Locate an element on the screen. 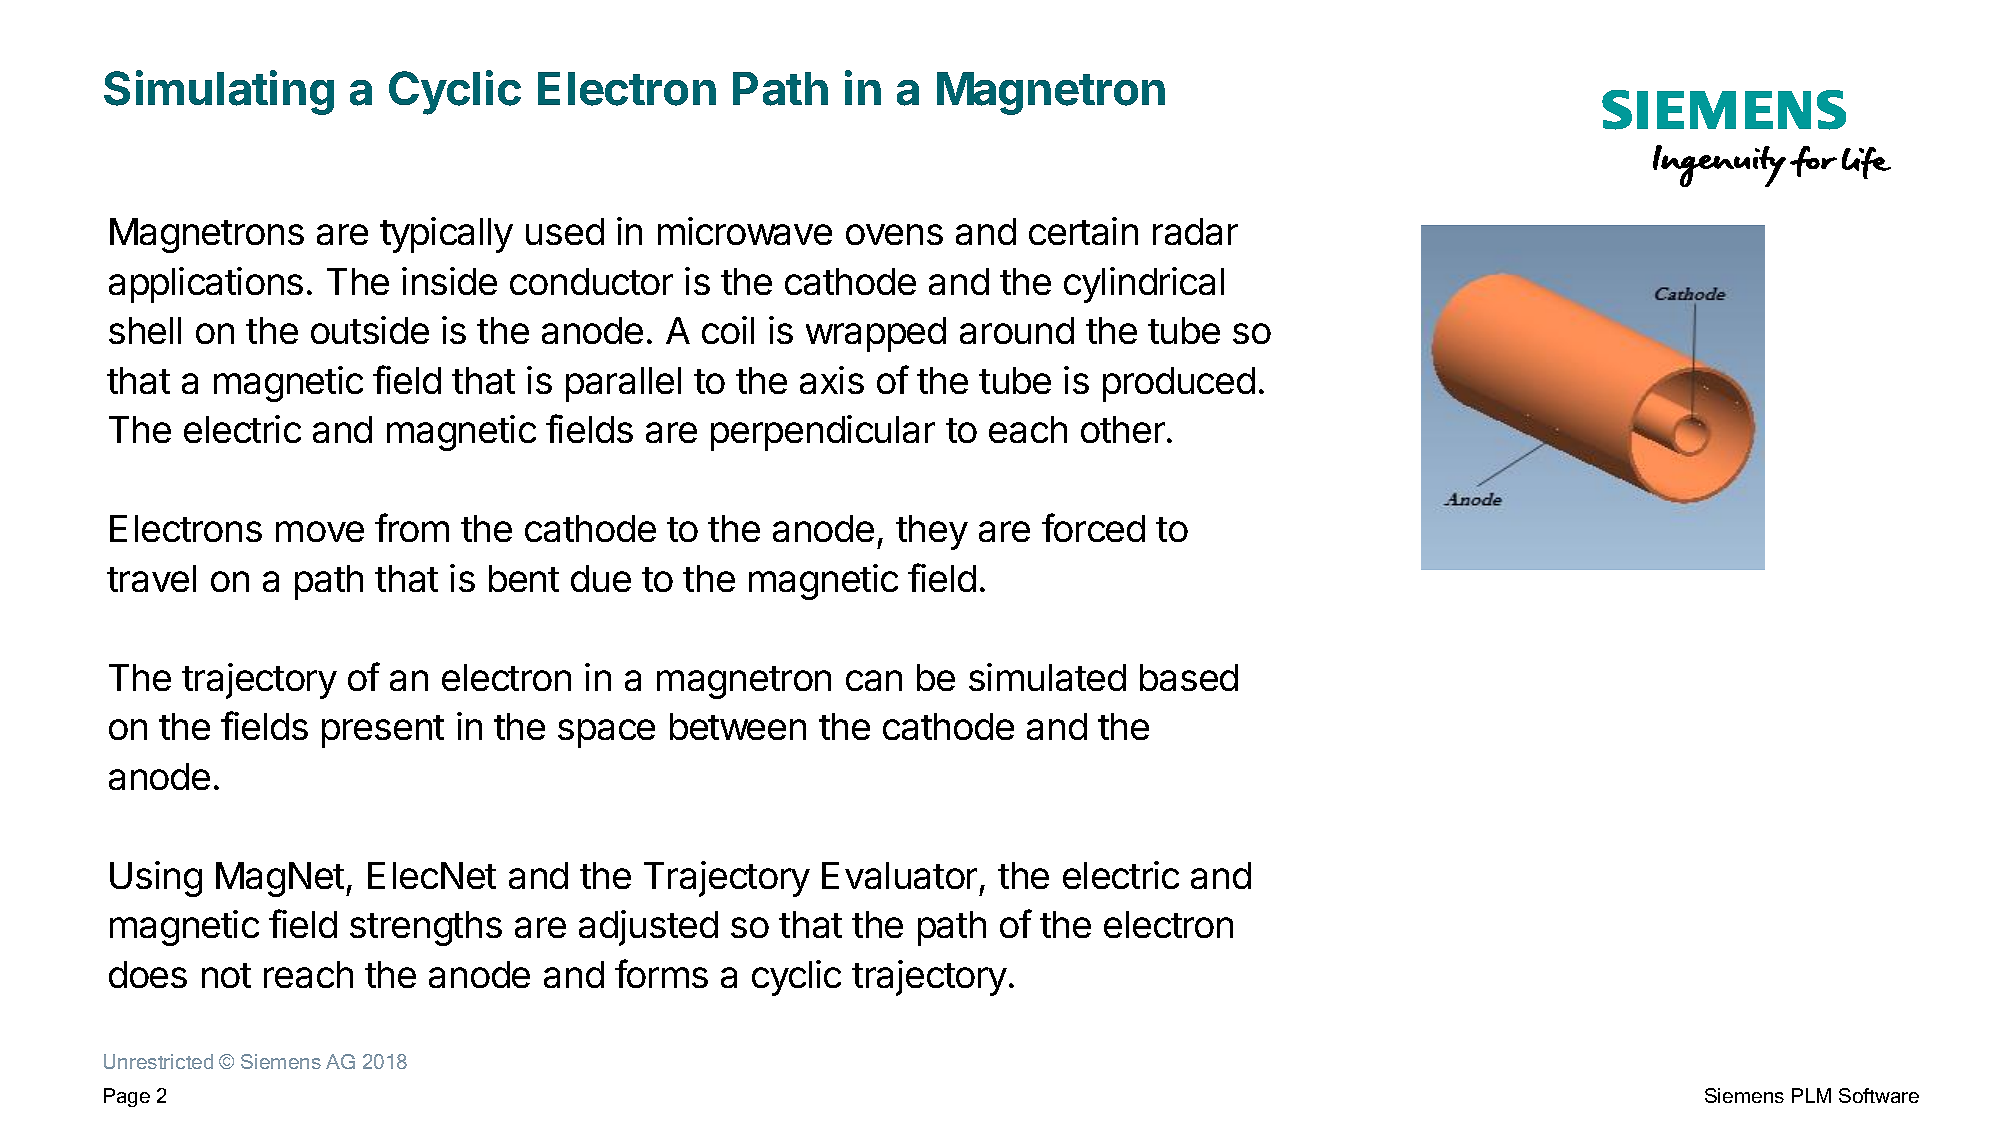 The width and height of the screenshot is (1999, 1125). simulated is located at coordinates (1047, 677).
